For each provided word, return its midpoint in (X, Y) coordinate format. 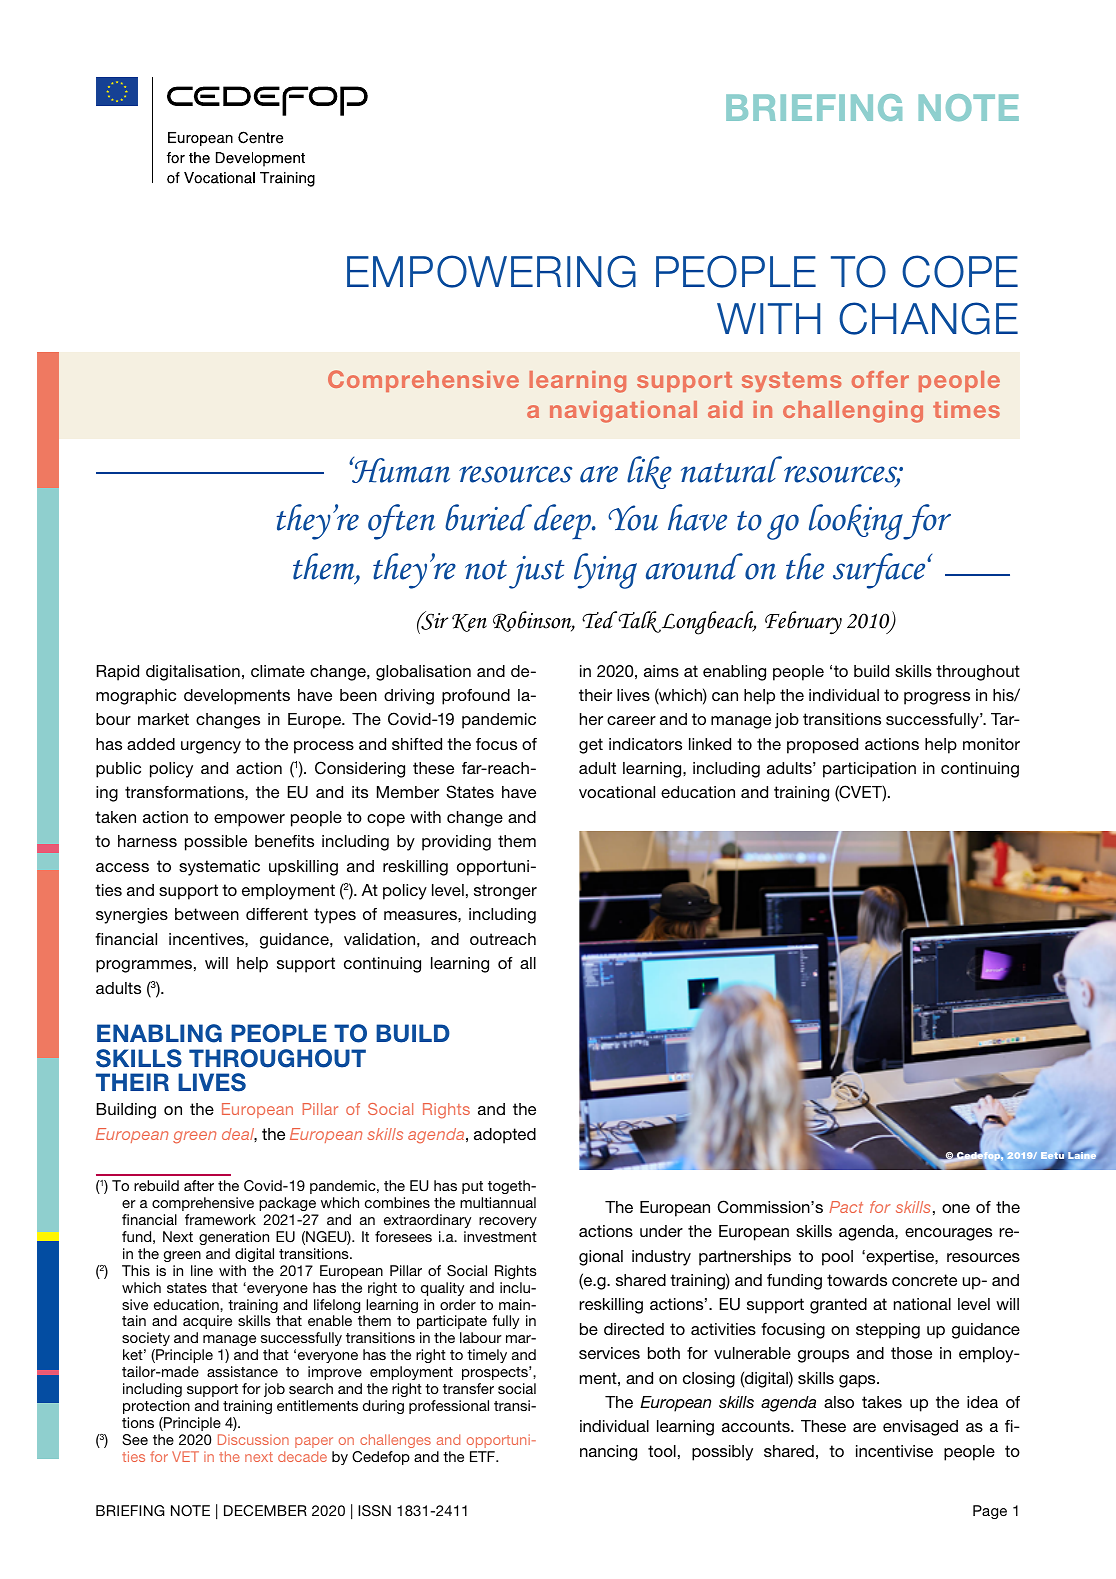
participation (869, 770)
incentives (207, 939)
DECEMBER (265, 1511)
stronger (505, 892)
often (401, 522)
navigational (623, 412)
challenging (853, 412)
